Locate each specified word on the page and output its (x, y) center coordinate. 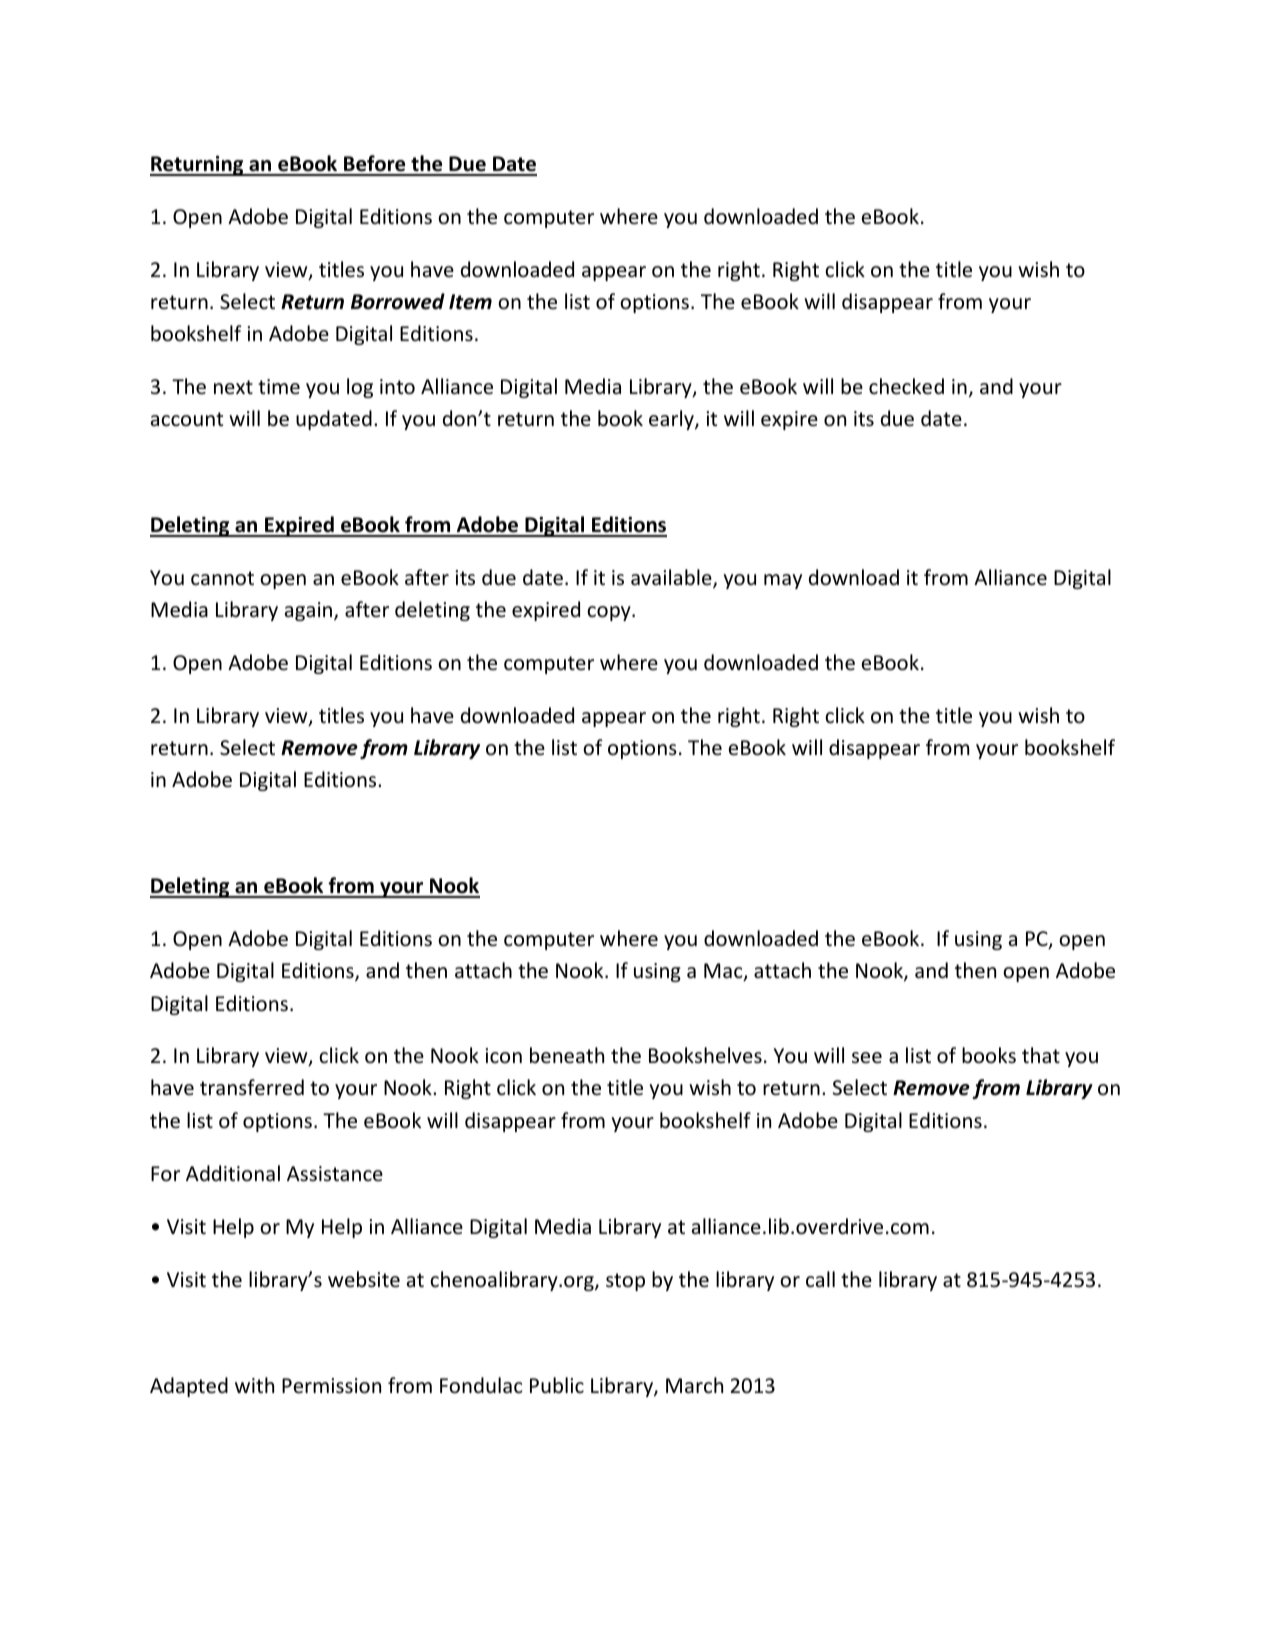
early (672, 420)
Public (557, 1385)
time (279, 387)
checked (906, 386)
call (820, 1279)
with (254, 1385)
